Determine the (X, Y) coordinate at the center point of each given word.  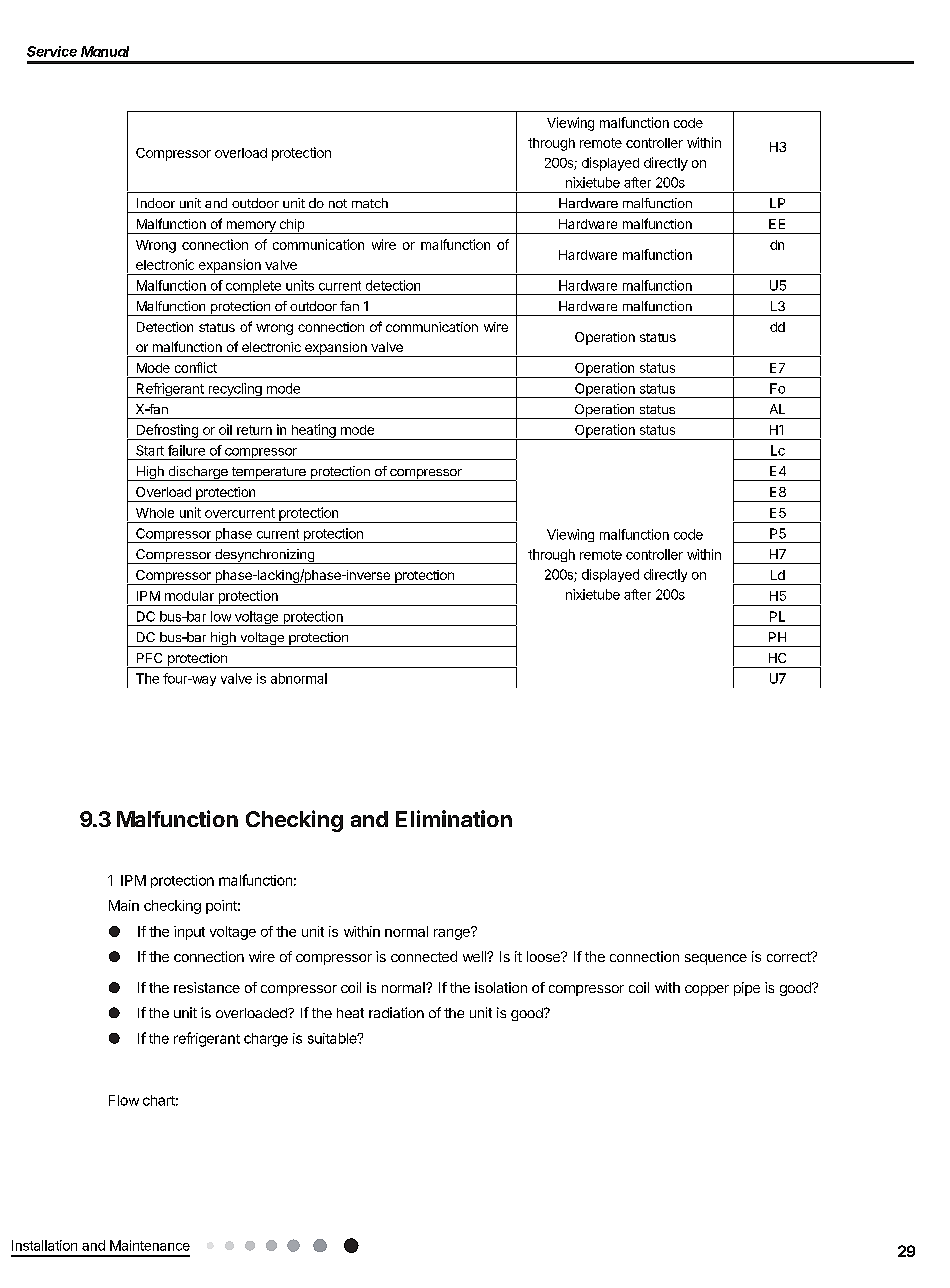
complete (253, 287)
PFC (149, 658)
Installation (44, 1245)
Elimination (454, 818)
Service (52, 51)
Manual (105, 51)
